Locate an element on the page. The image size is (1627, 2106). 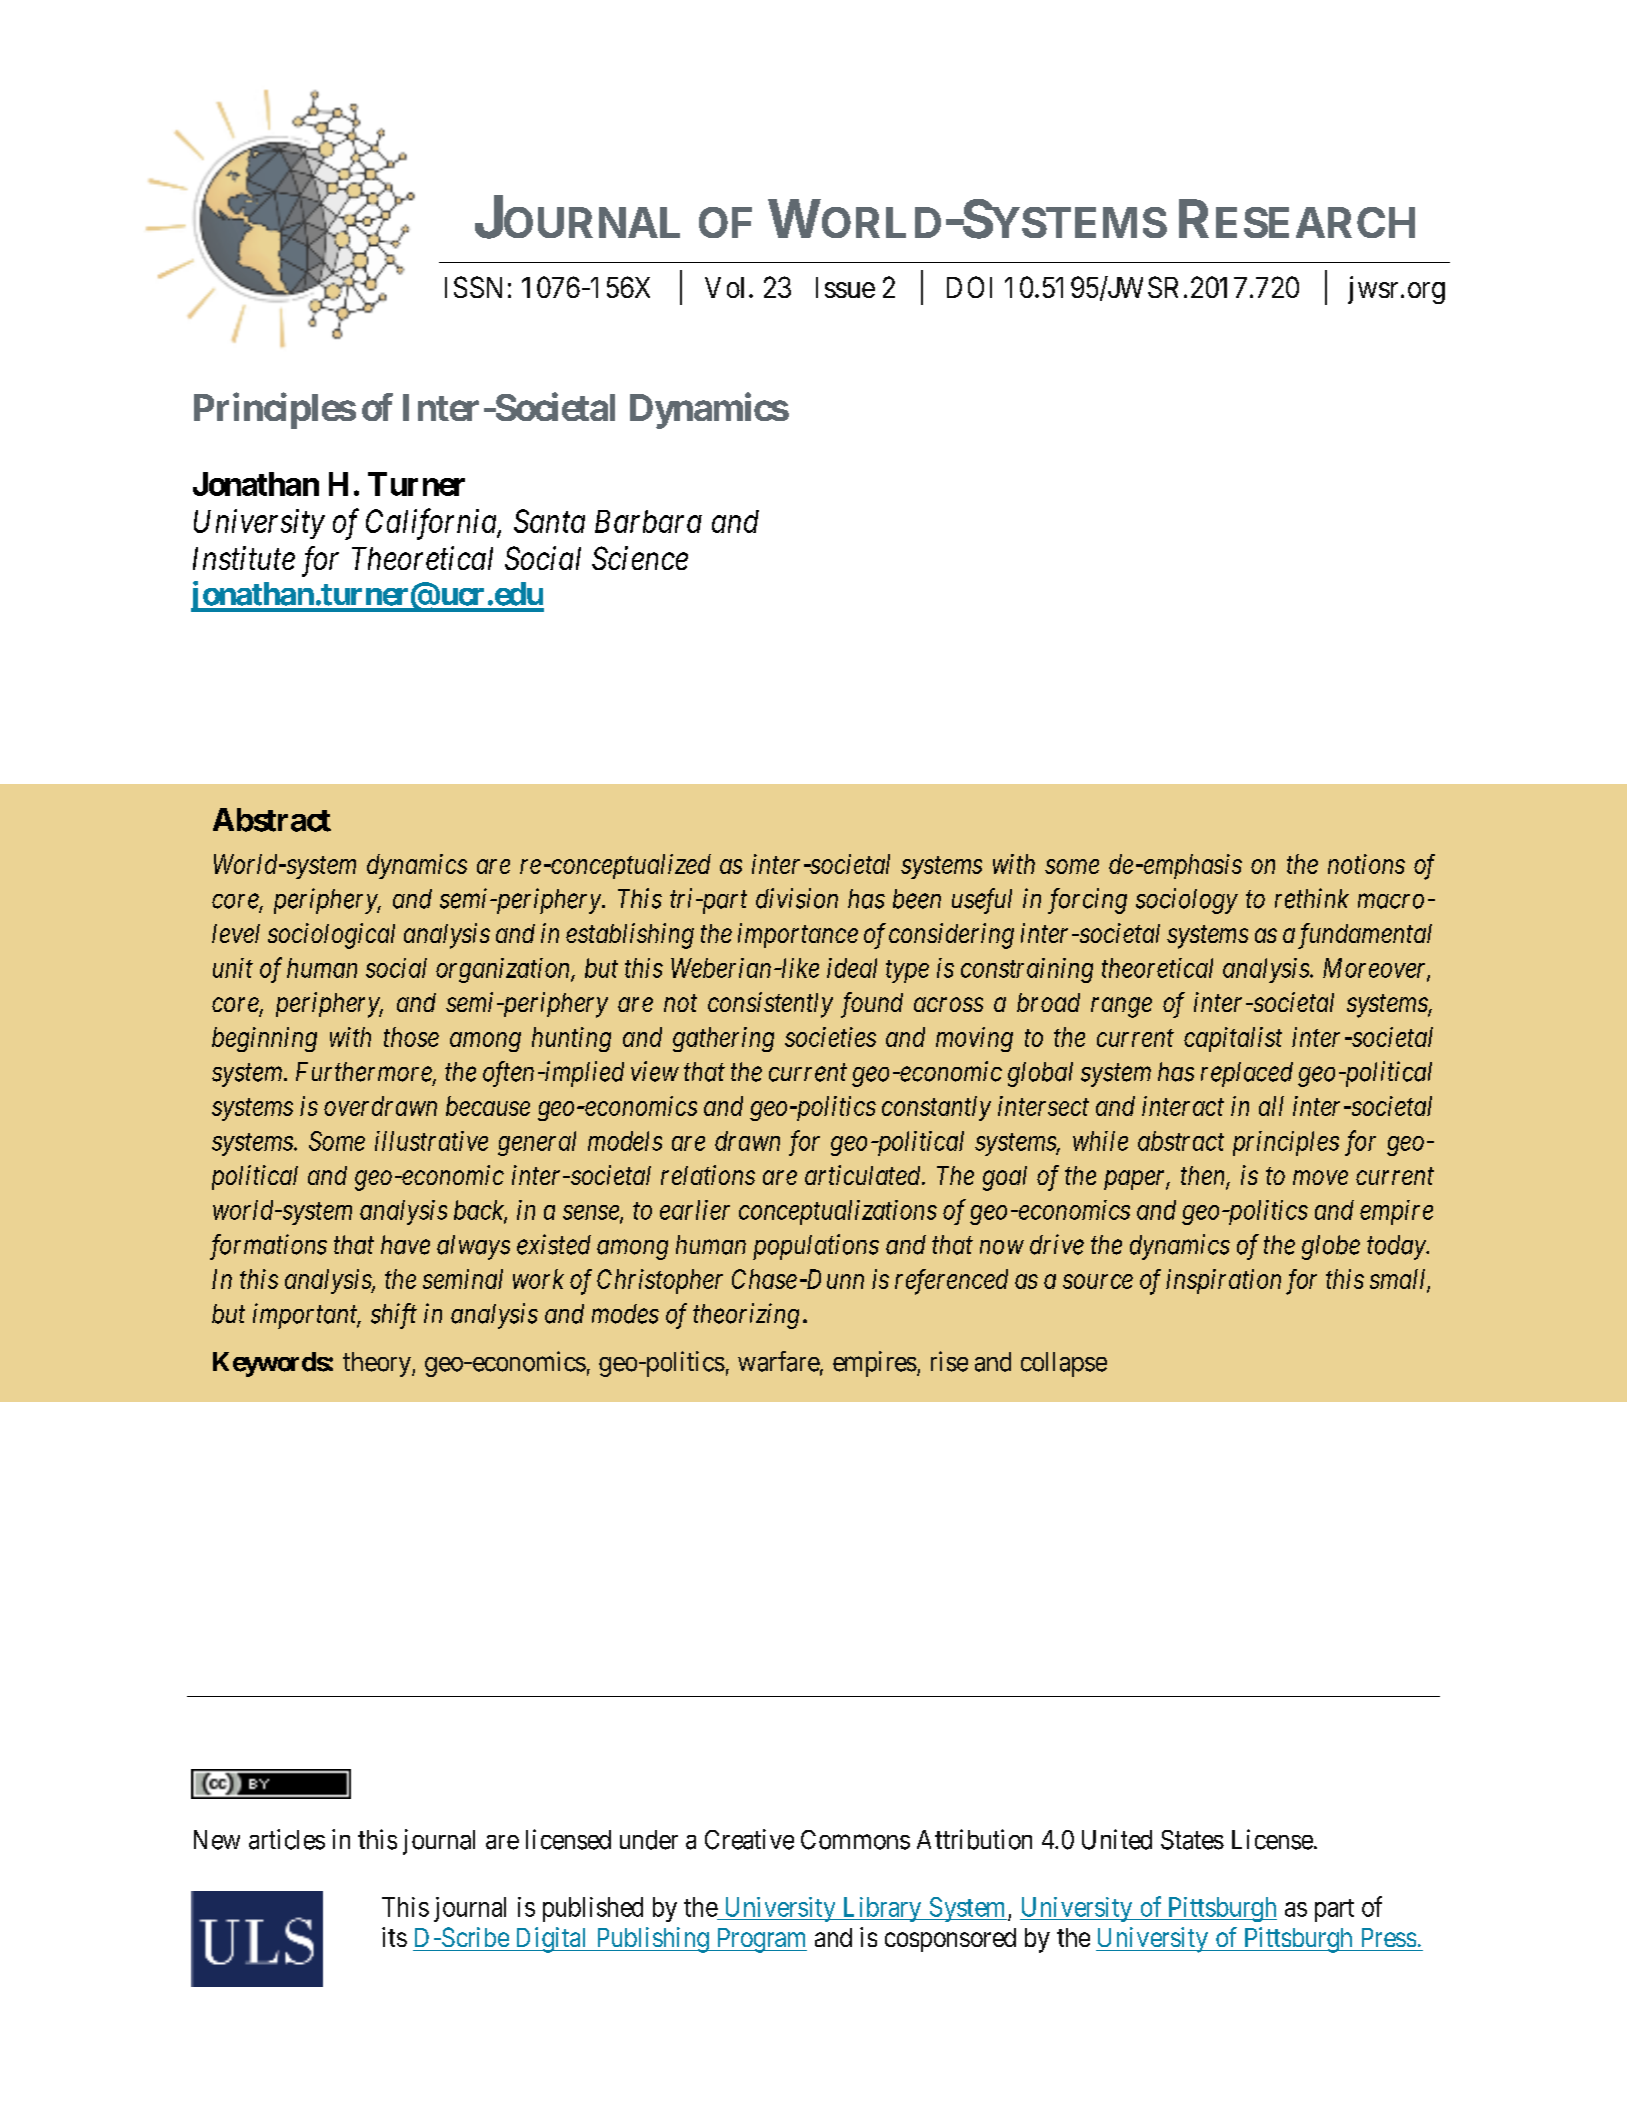
its is located at coordinates (394, 1937).
